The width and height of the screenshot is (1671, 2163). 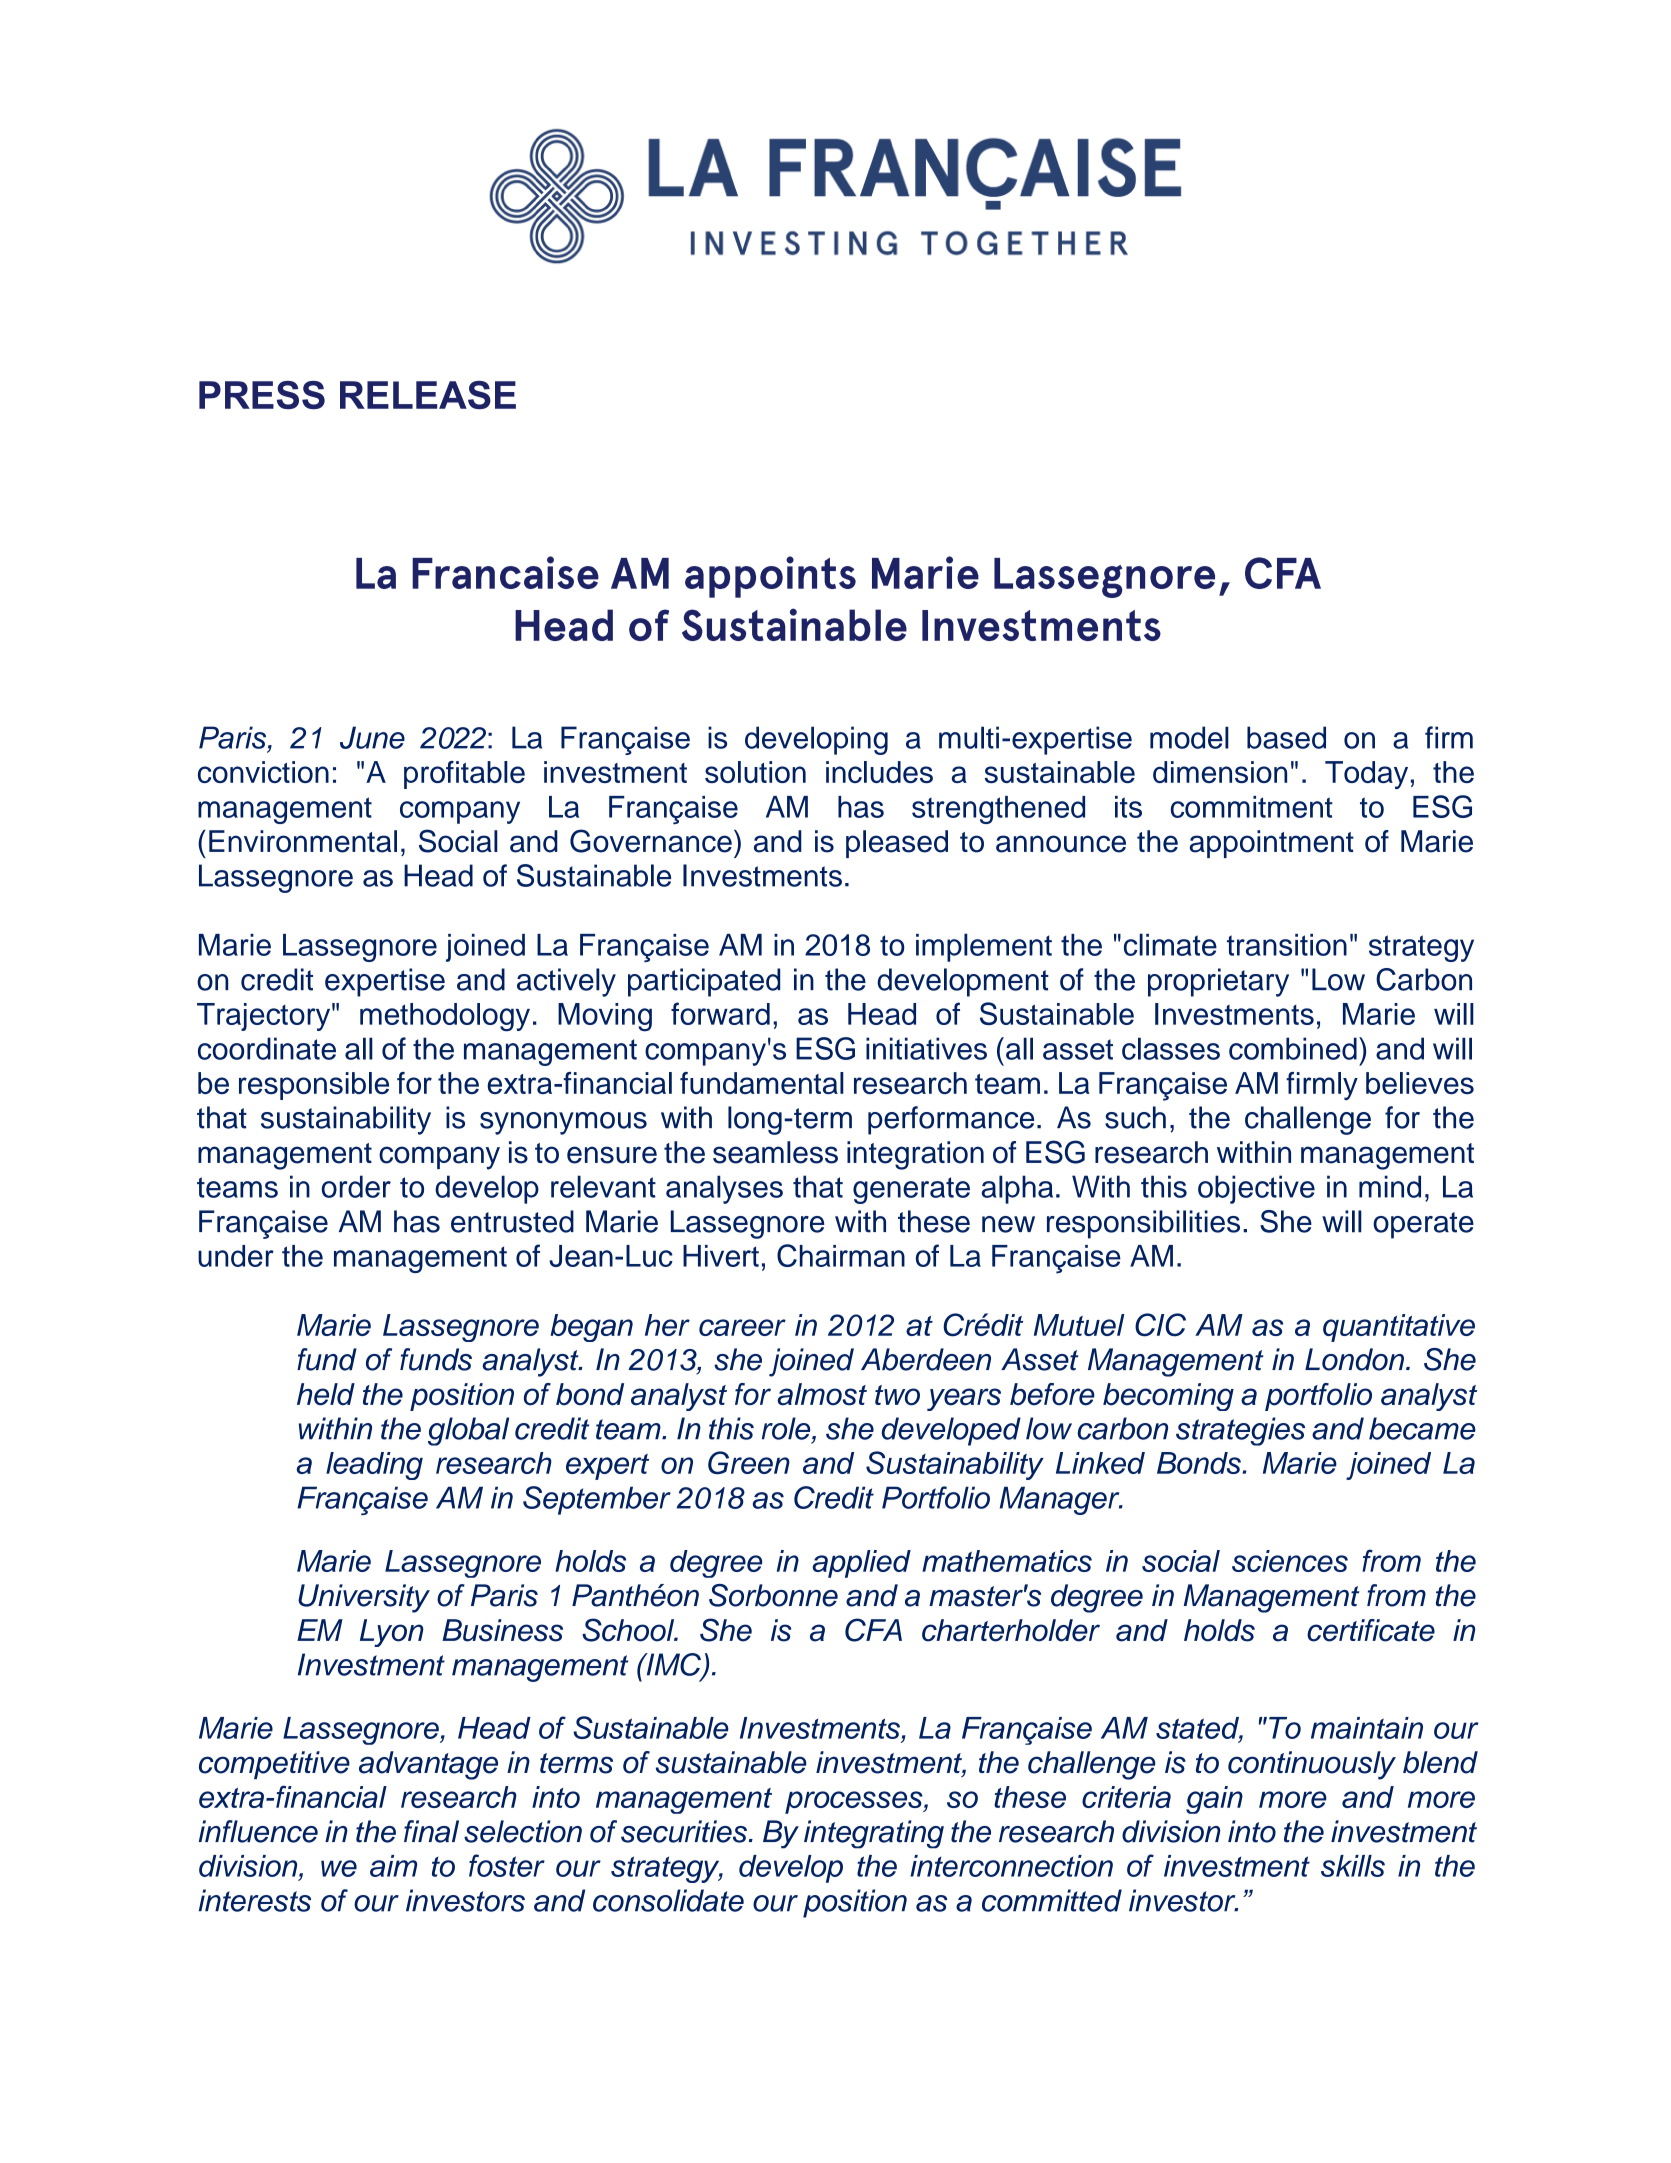 What do you see at coordinates (1290, 1561) in the screenshot?
I see `sciences` at bounding box center [1290, 1561].
